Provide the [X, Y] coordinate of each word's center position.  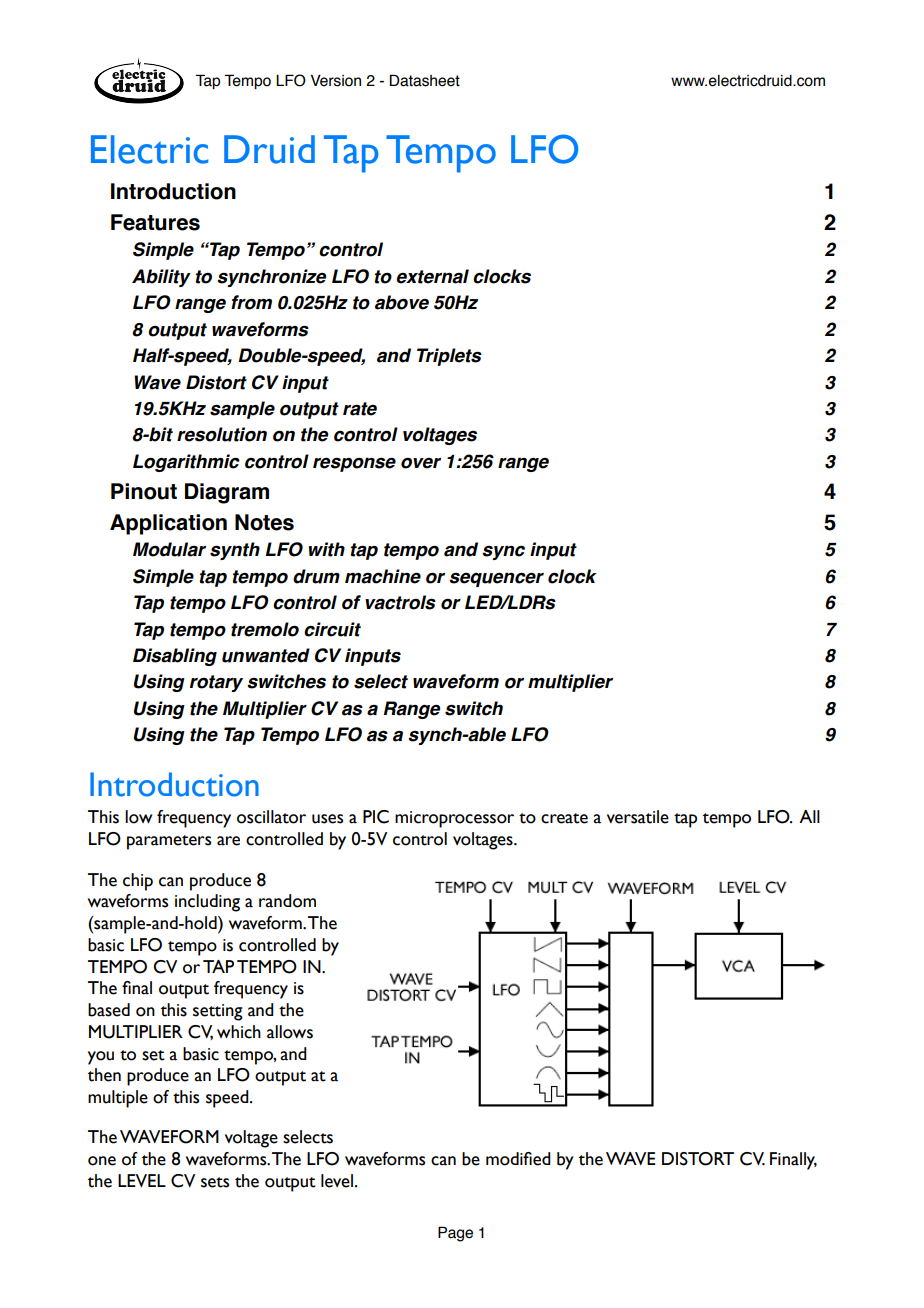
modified [518, 1159]
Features [155, 222]
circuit [332, 629]
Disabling [175, 657]
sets [215, 1182]
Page [455, 1234]
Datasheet [424, 80]
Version [336, 80]
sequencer [496, 579]
